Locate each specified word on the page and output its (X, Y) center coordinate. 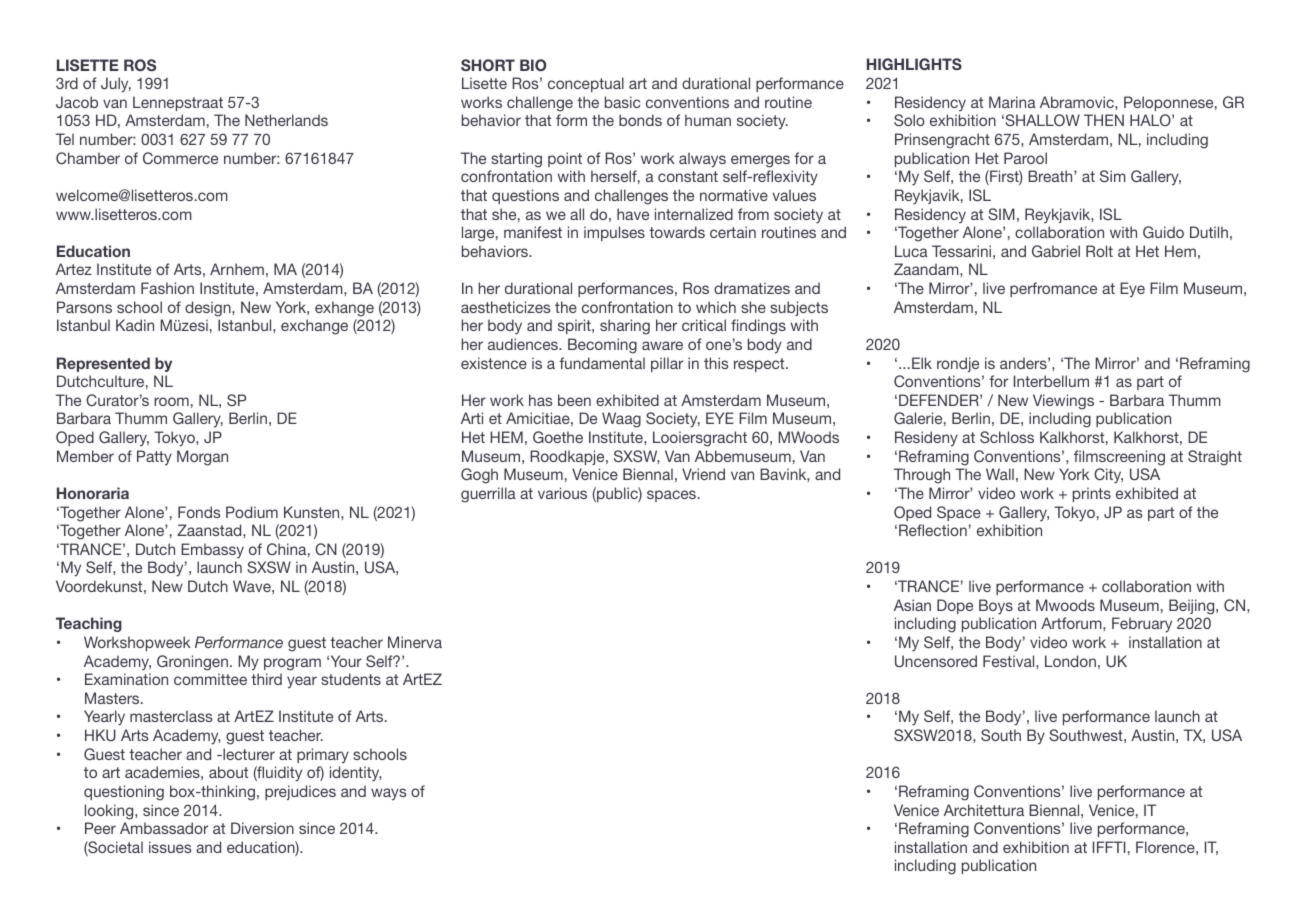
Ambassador (164, 828)
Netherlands (286, 120)
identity (356, 774)
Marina (1012, 102)
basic (622, 102)
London (1070, 661)
